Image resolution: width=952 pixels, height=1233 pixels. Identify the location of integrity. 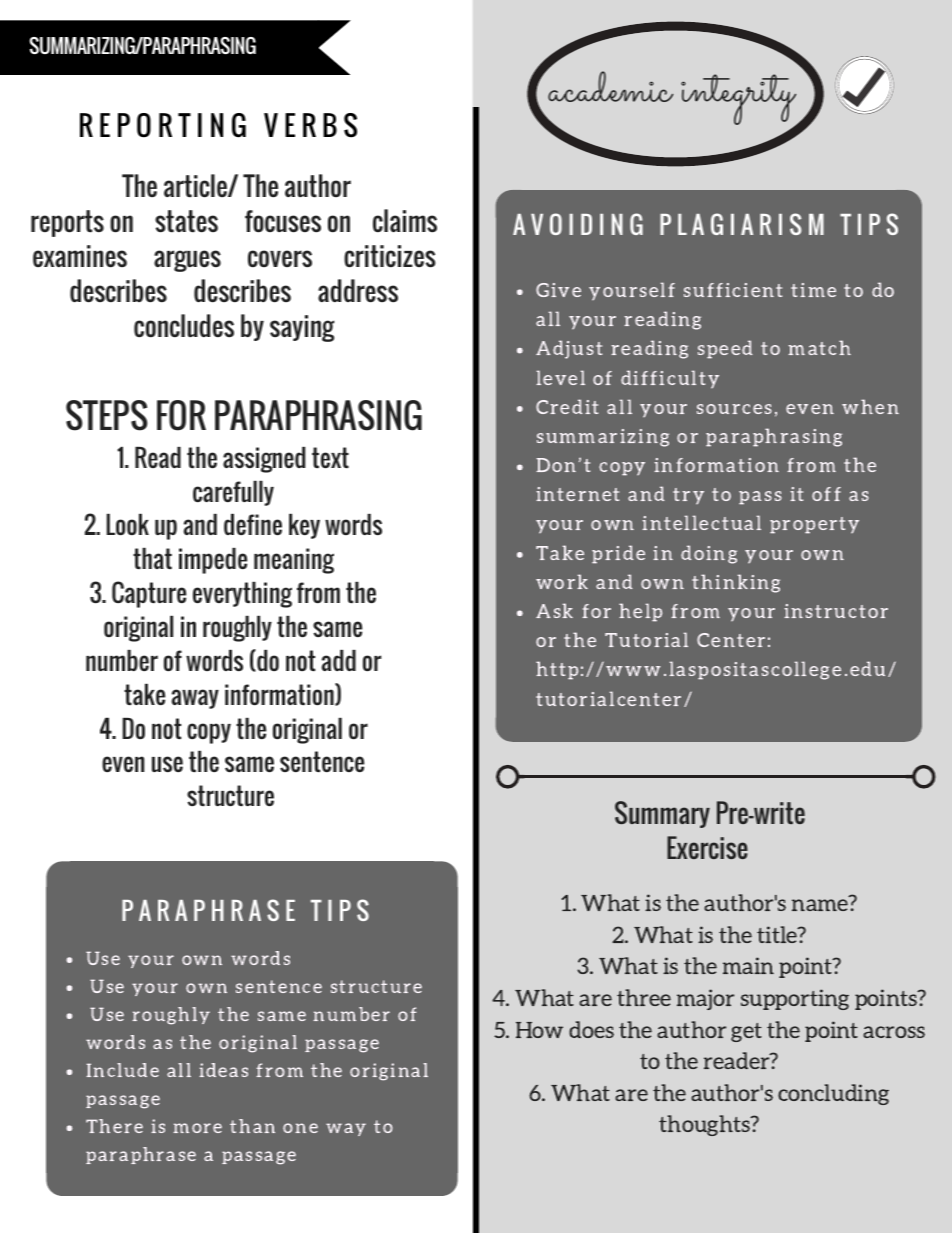
(740, 101).
